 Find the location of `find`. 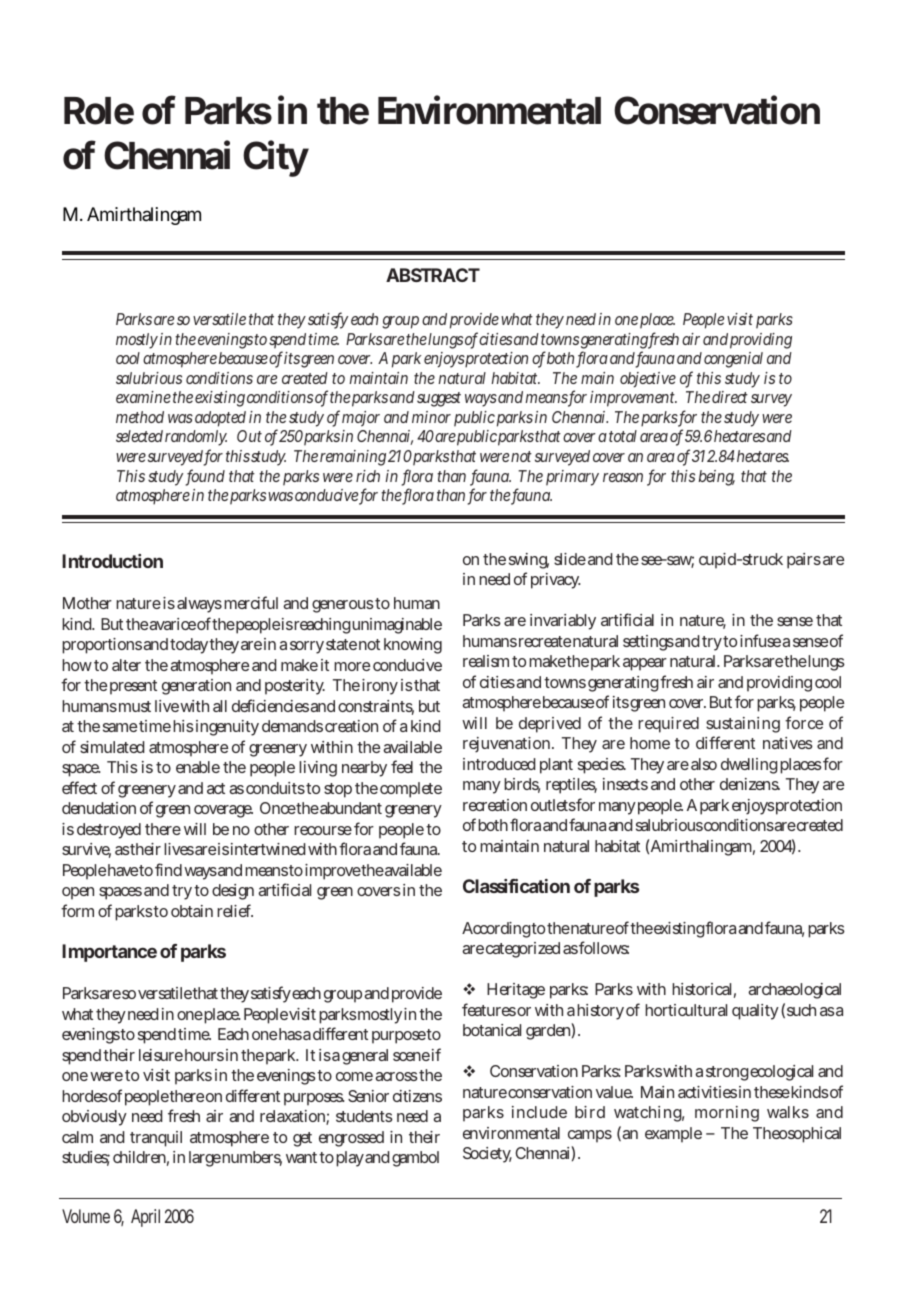

find is located at coordinates (168, 869).
